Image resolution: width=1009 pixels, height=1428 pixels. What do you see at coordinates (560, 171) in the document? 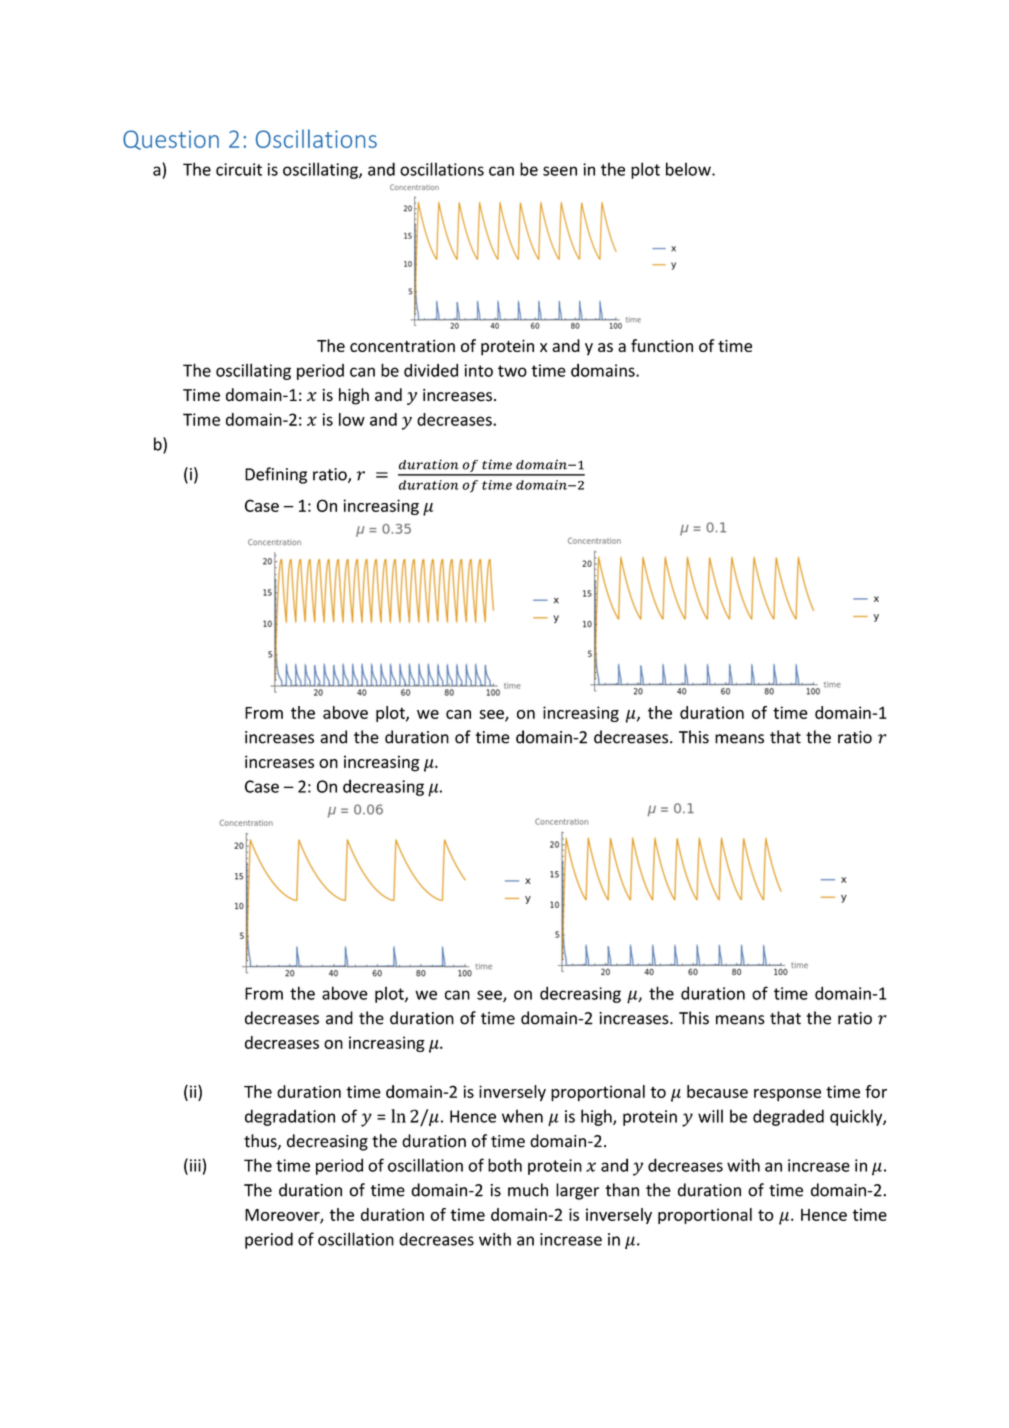
I see `seen` at bounding box center [560, 171].
